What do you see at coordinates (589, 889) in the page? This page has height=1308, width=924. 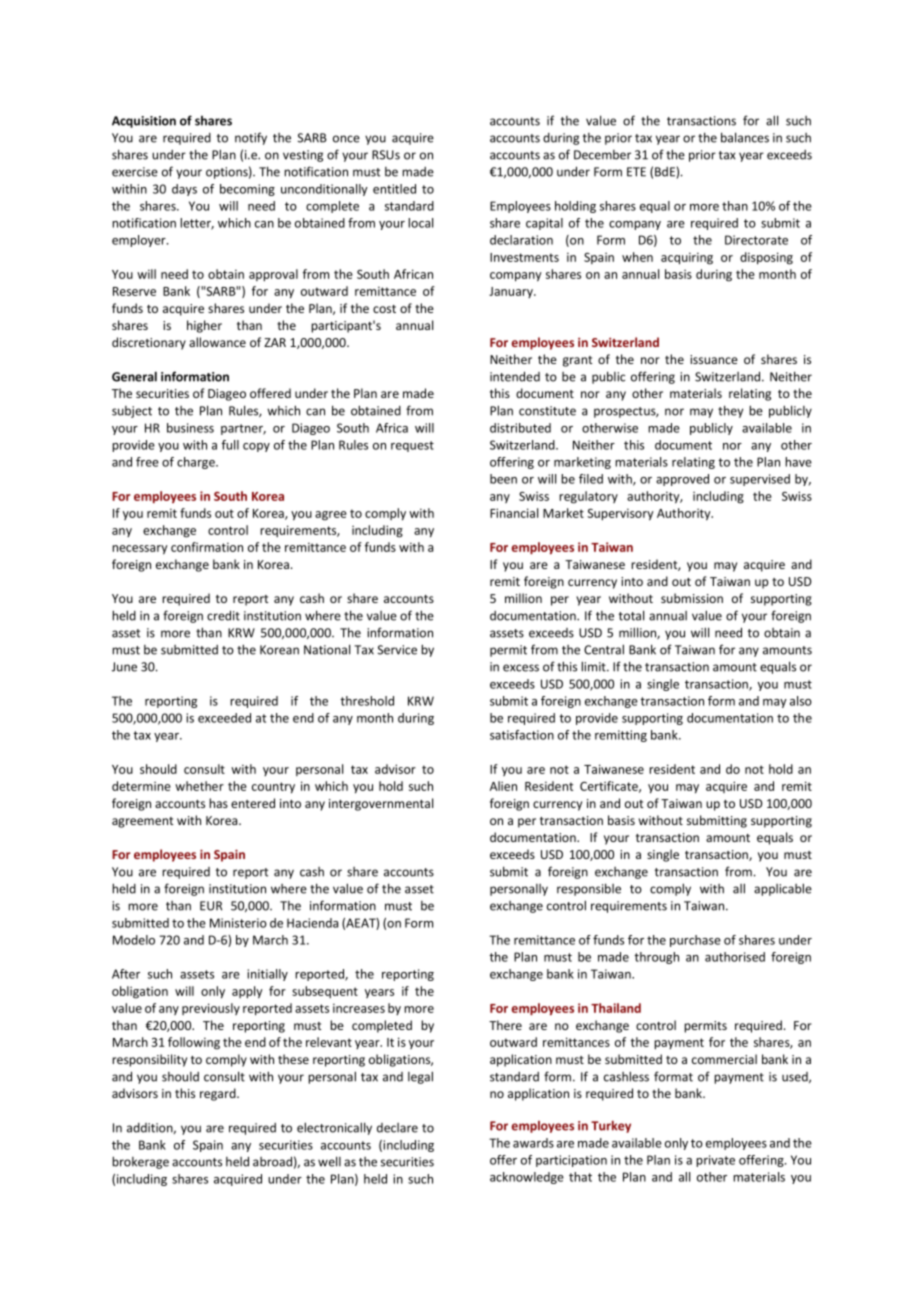 I see `responsible` at bounding box center [589, 889].
